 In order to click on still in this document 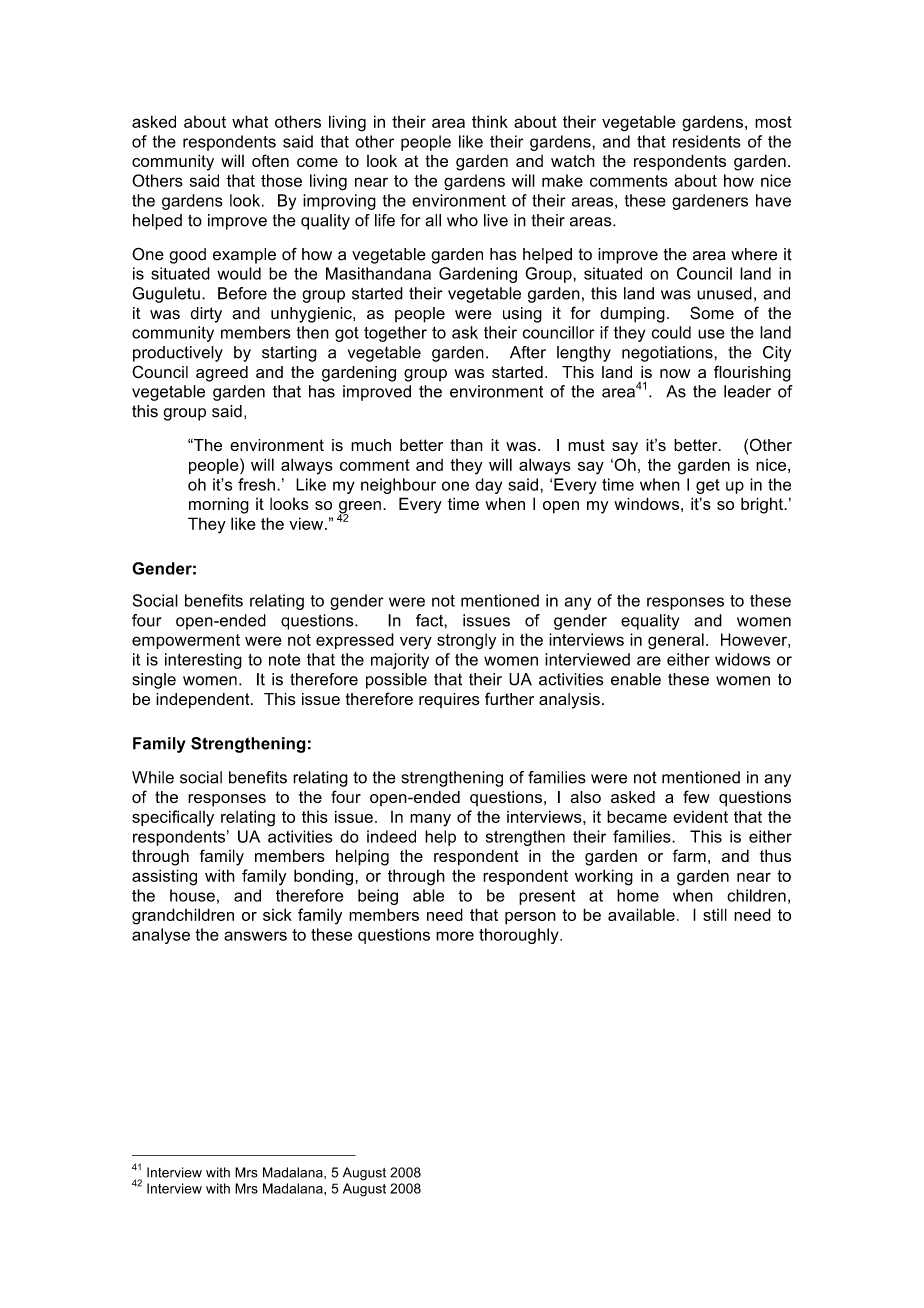, I will do `click(715, 914)`.
